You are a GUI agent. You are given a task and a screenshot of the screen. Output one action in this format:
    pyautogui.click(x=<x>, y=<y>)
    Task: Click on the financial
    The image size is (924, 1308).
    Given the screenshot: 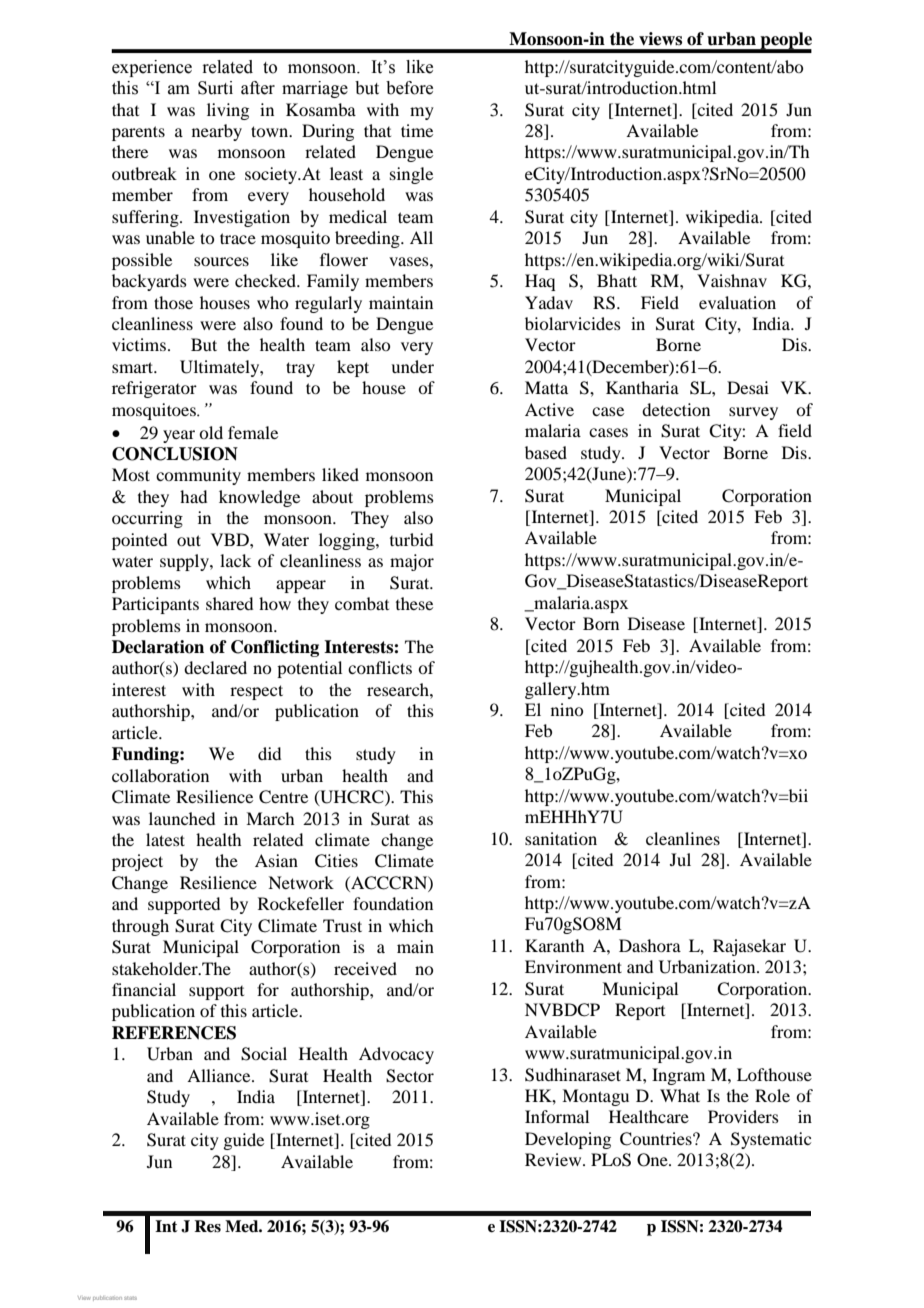 What is the action you would take?
    pyautogui.click(x=144, y=989)
